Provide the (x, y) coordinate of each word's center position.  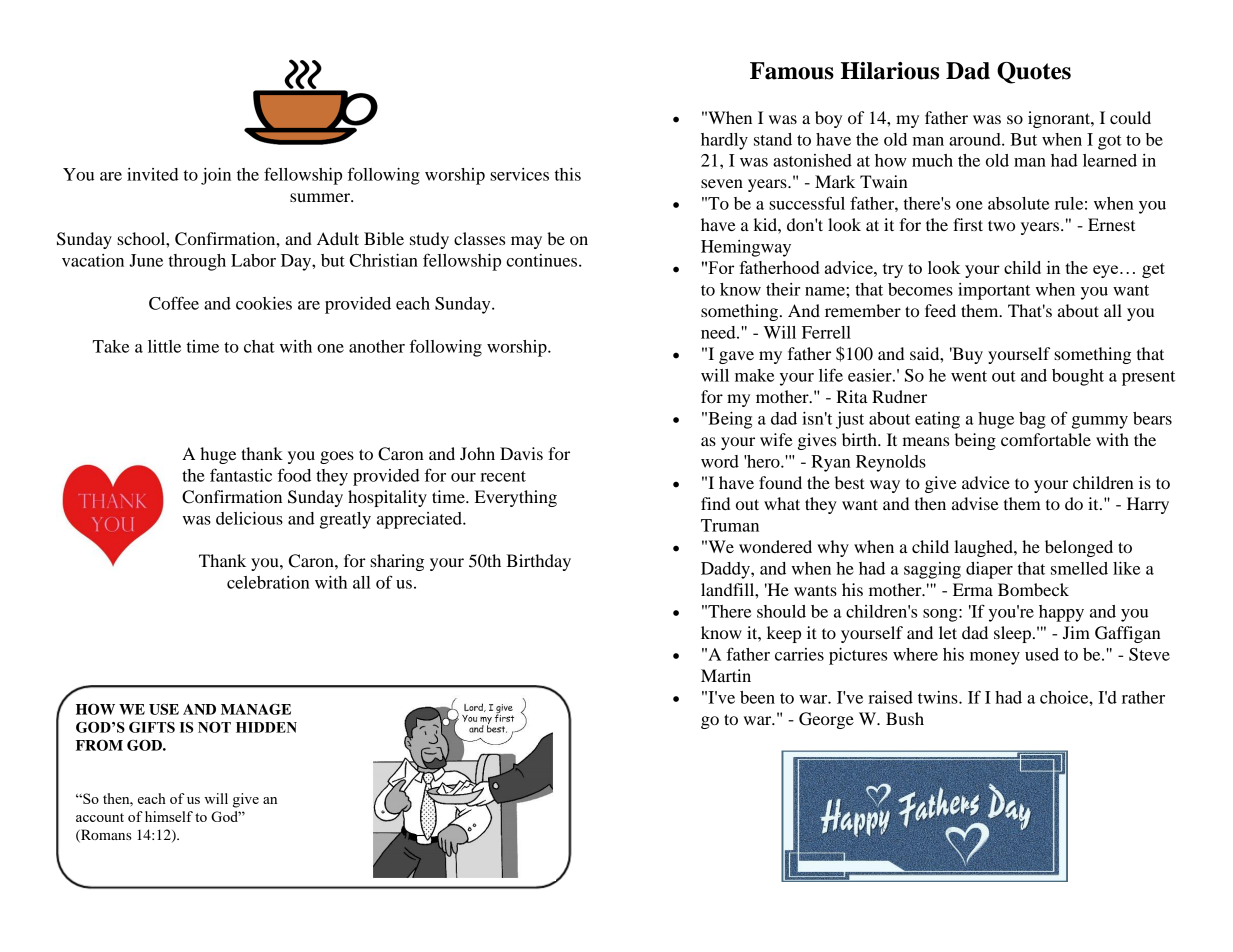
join (216, 176)
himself (169, 816)
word (720, 461)
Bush (905, 718)
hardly (724, 141)
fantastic (241, 475)
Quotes (1034, 73)
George (826, 720)
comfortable (1046, 439)
